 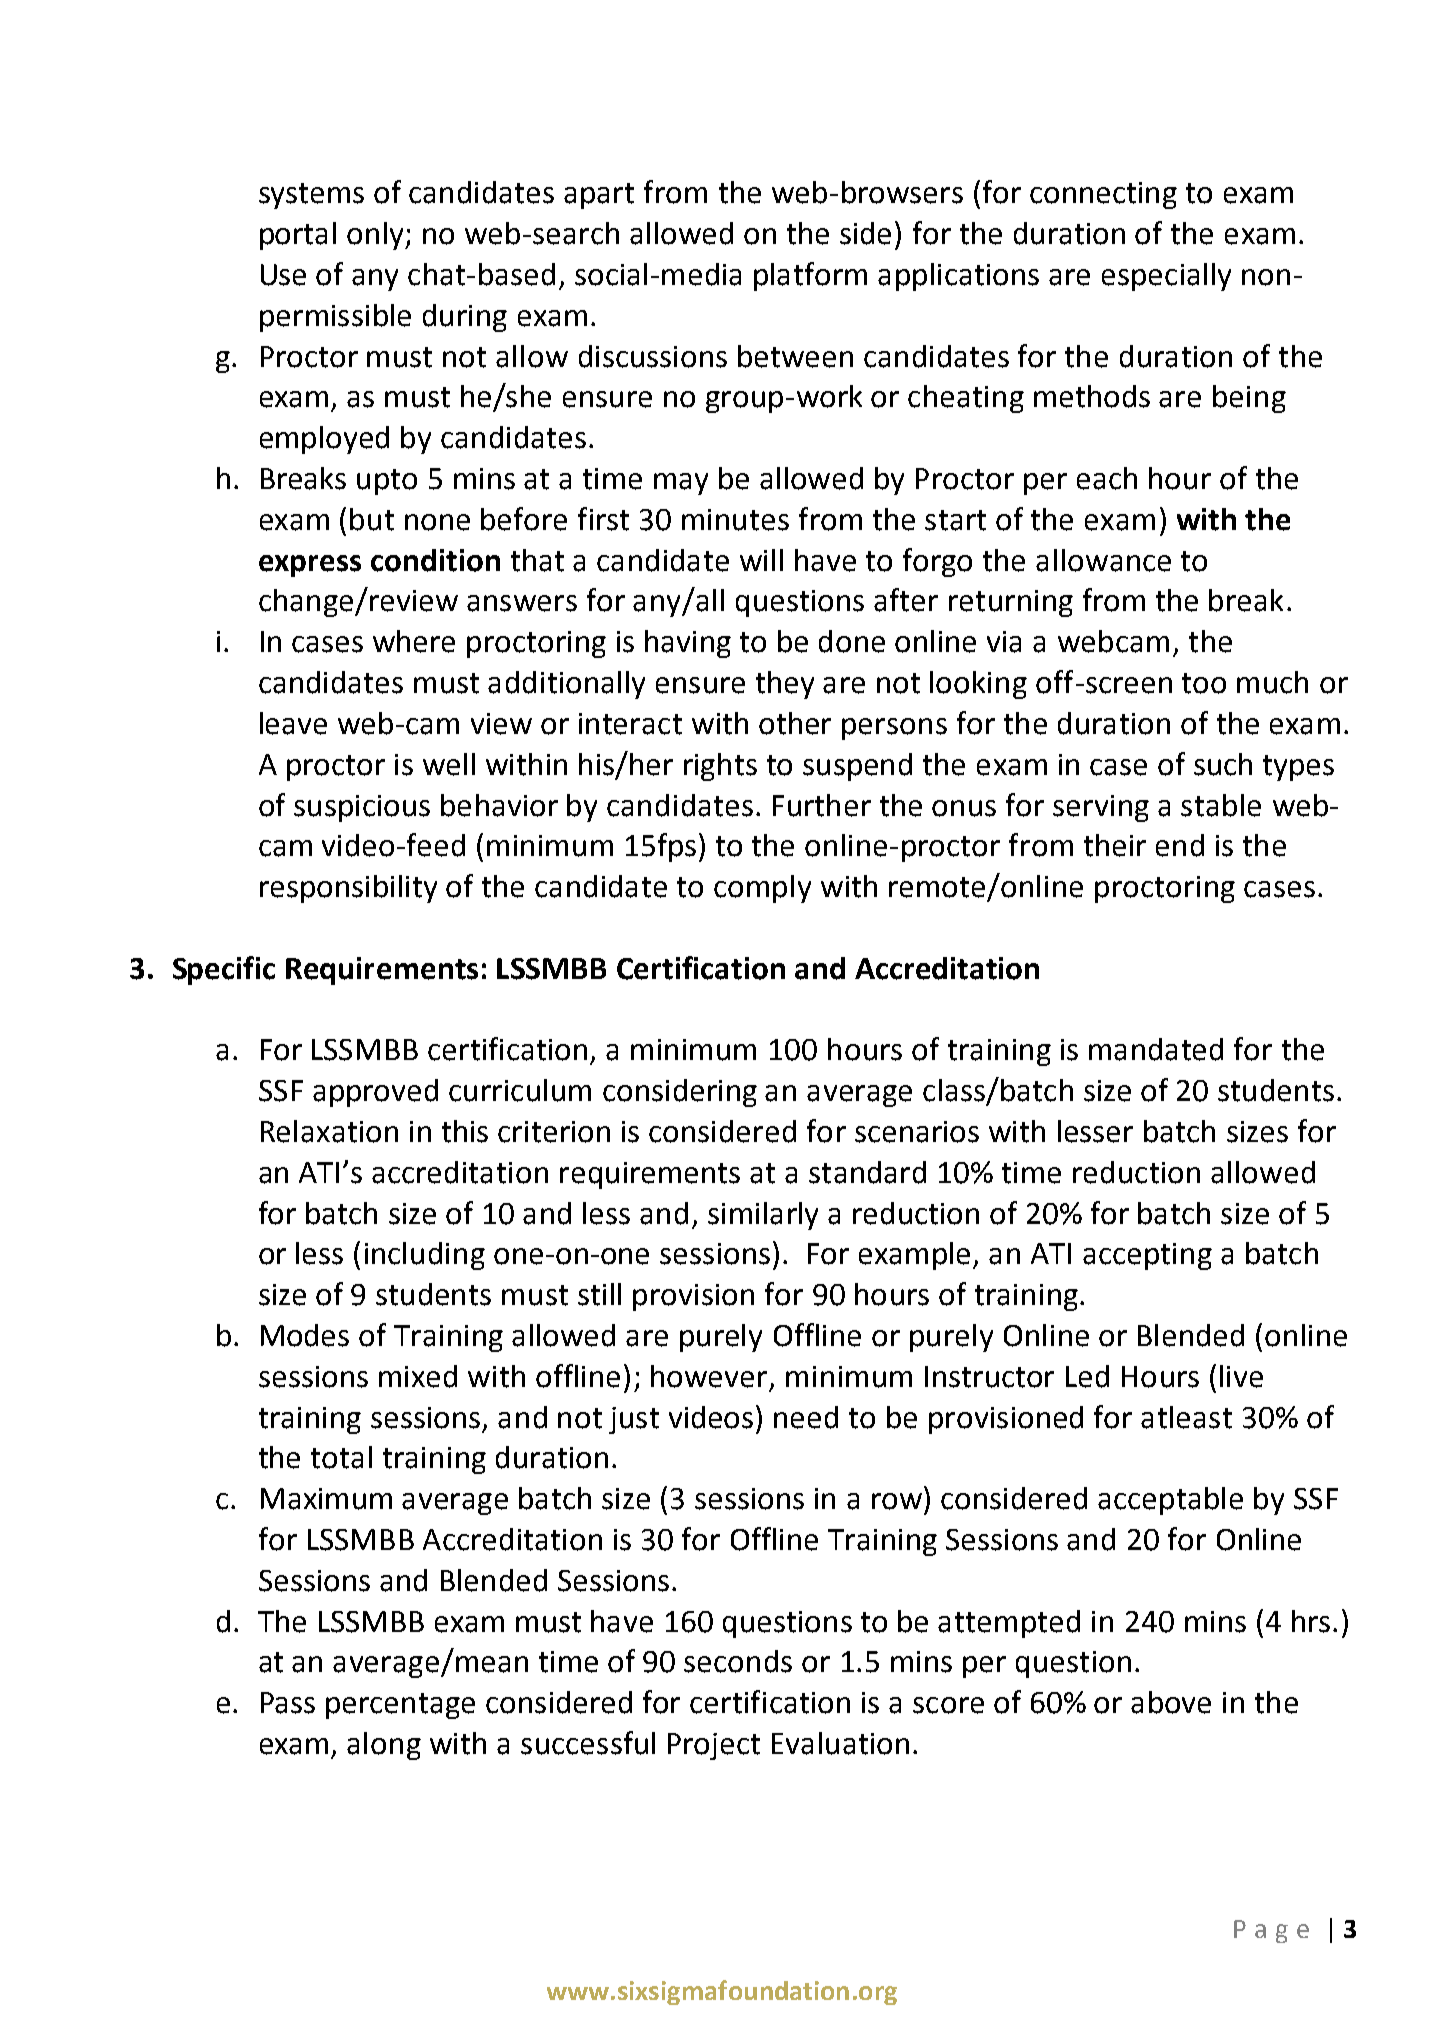 I want to click on only, so click(x=376, y=236).
